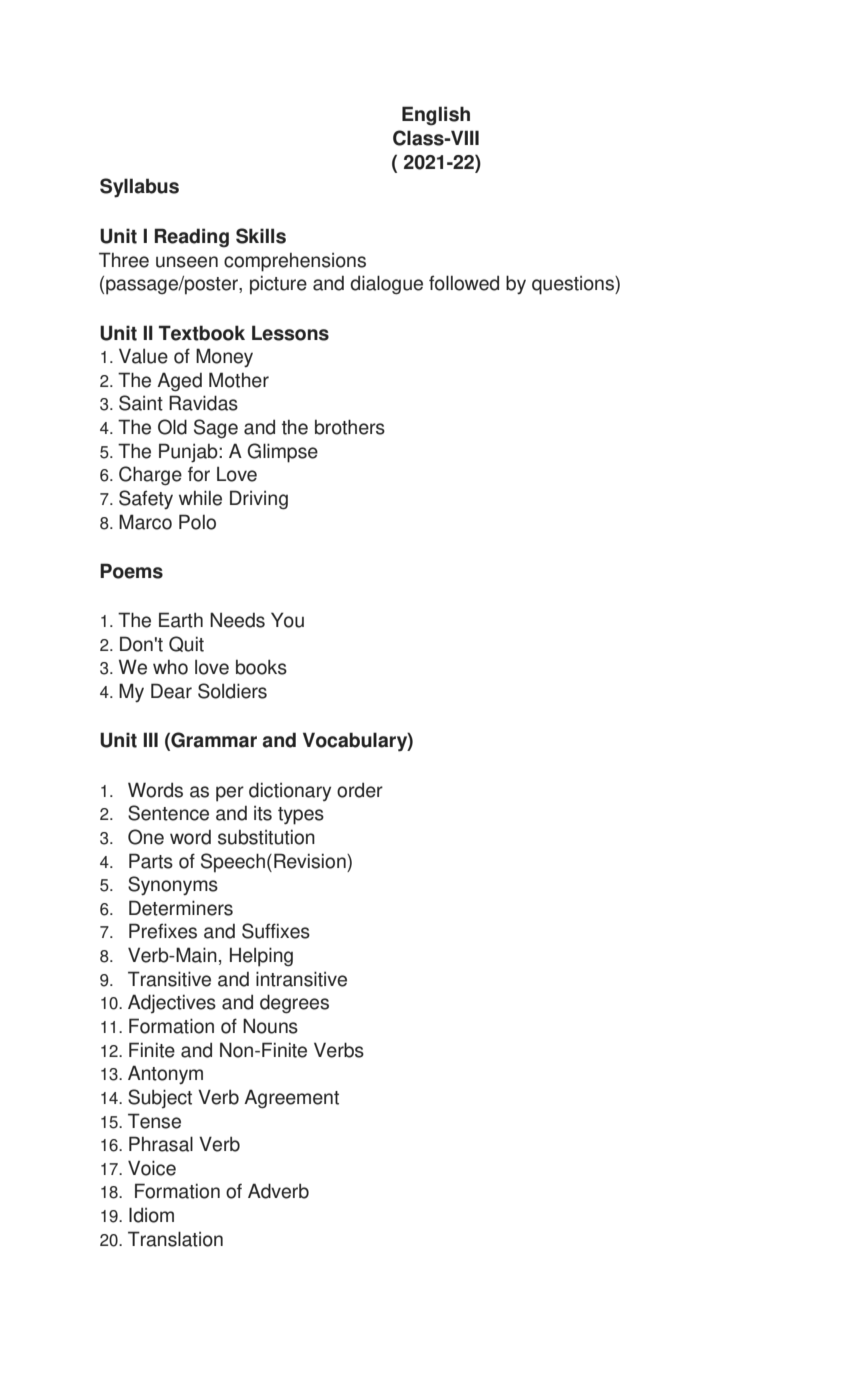 This document has height=1400, width=849. I want to click on Syllabus, so click(139, 188).
